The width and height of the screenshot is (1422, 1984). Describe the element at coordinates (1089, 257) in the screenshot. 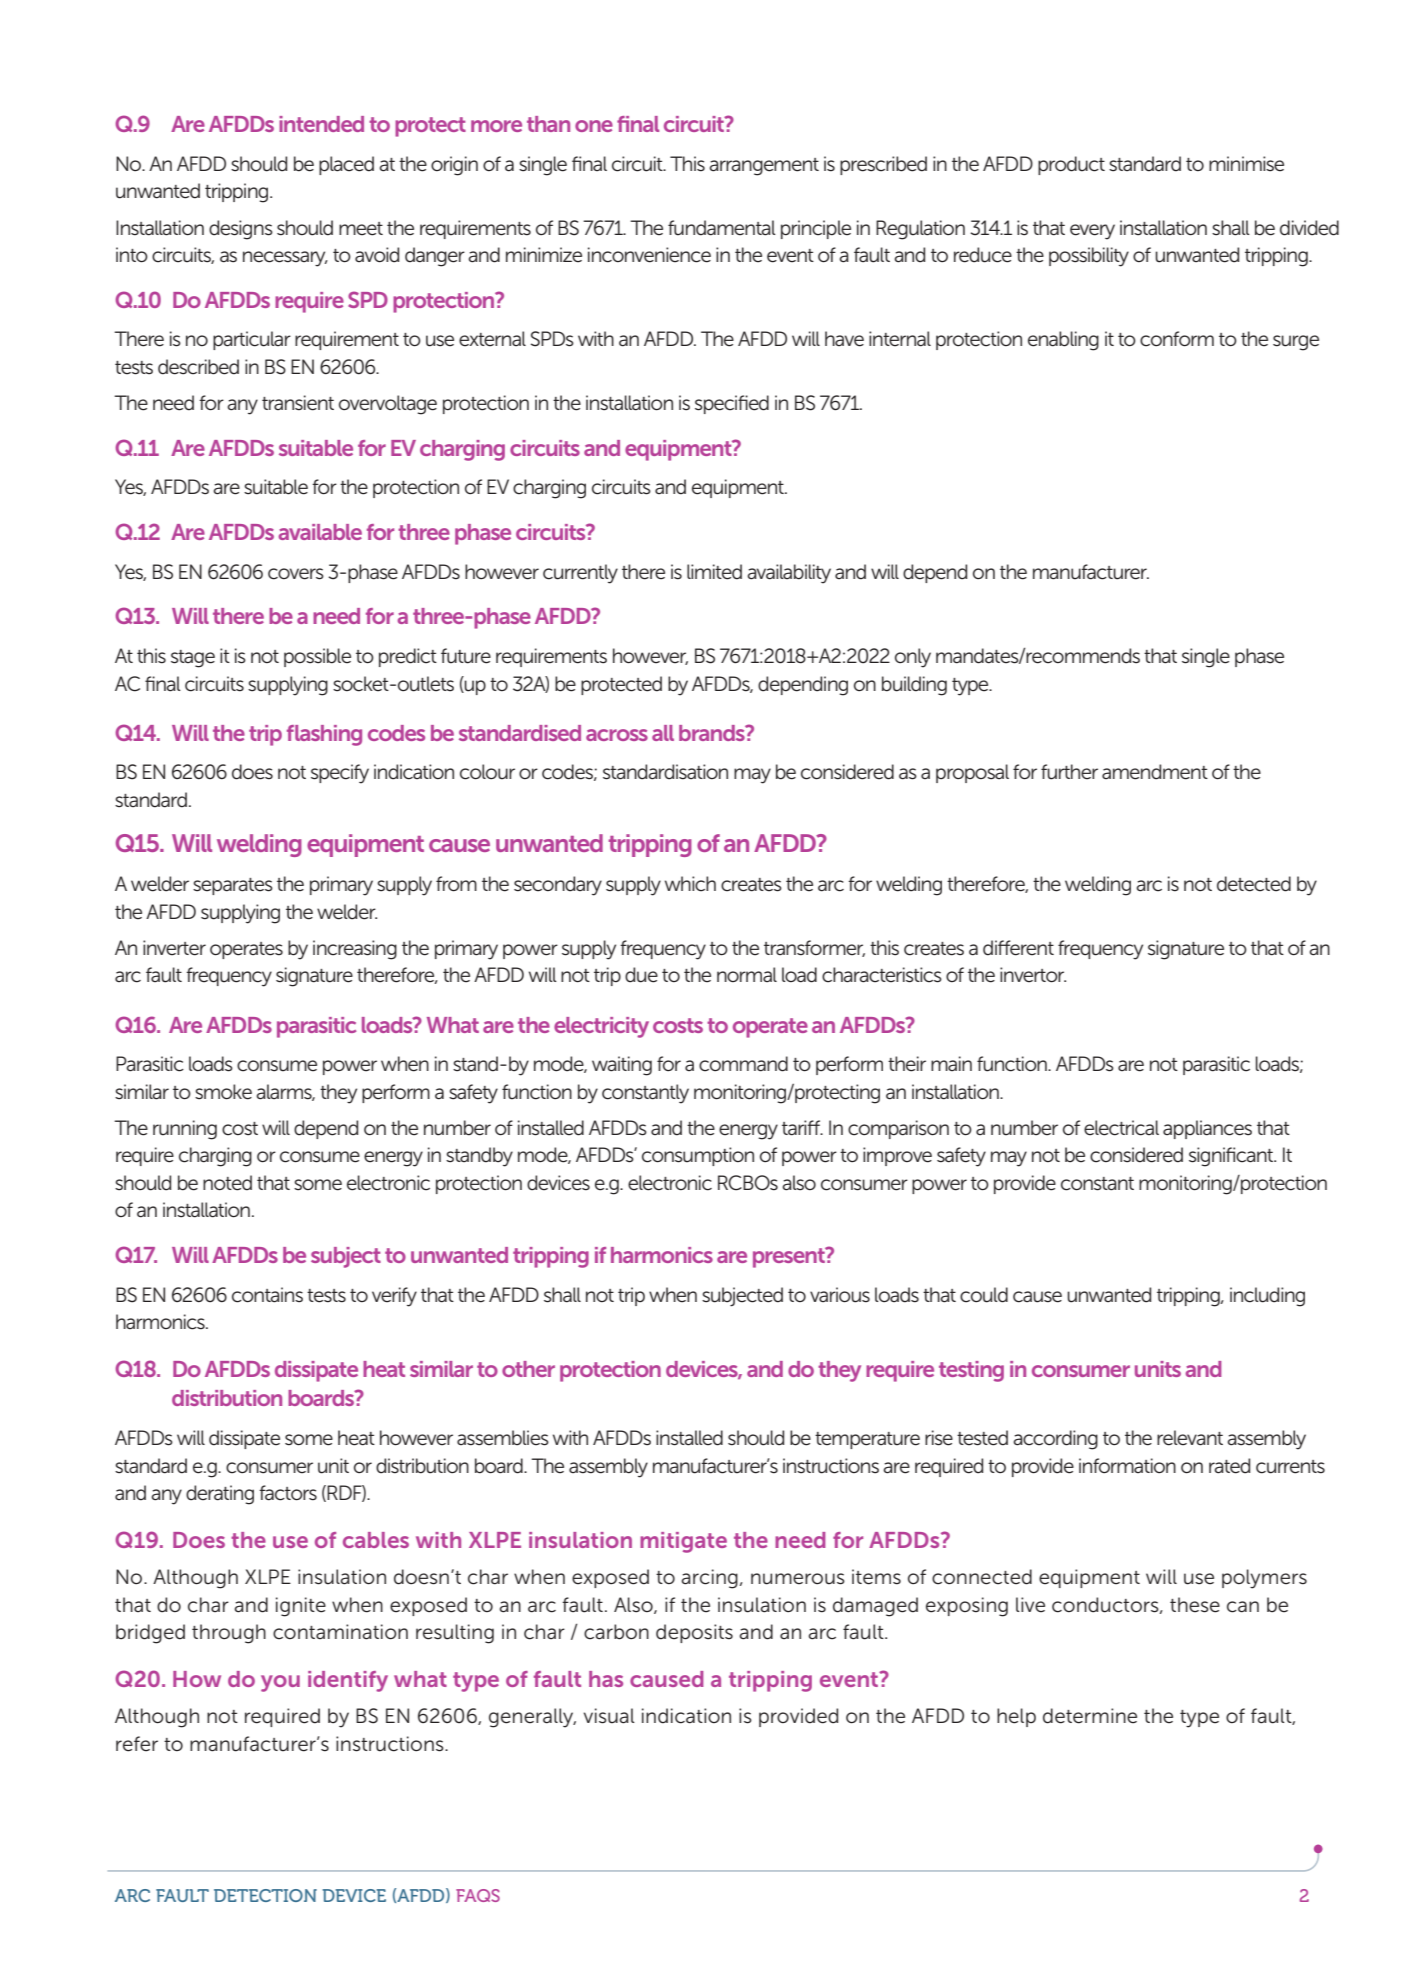

I see `possibility` at that location.
